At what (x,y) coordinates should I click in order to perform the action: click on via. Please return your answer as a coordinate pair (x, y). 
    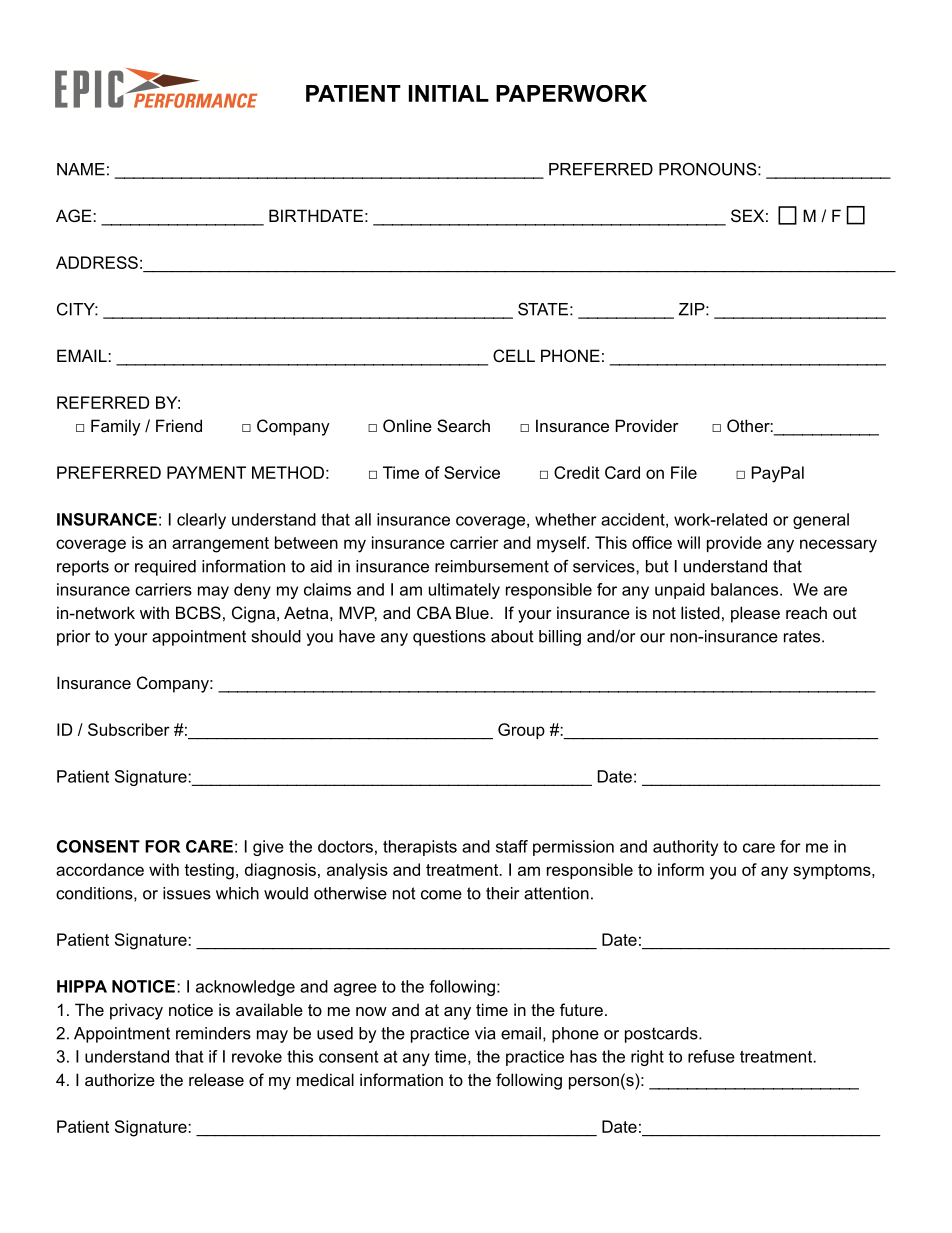
    Looking at the image, I should click on (485, 1033).
